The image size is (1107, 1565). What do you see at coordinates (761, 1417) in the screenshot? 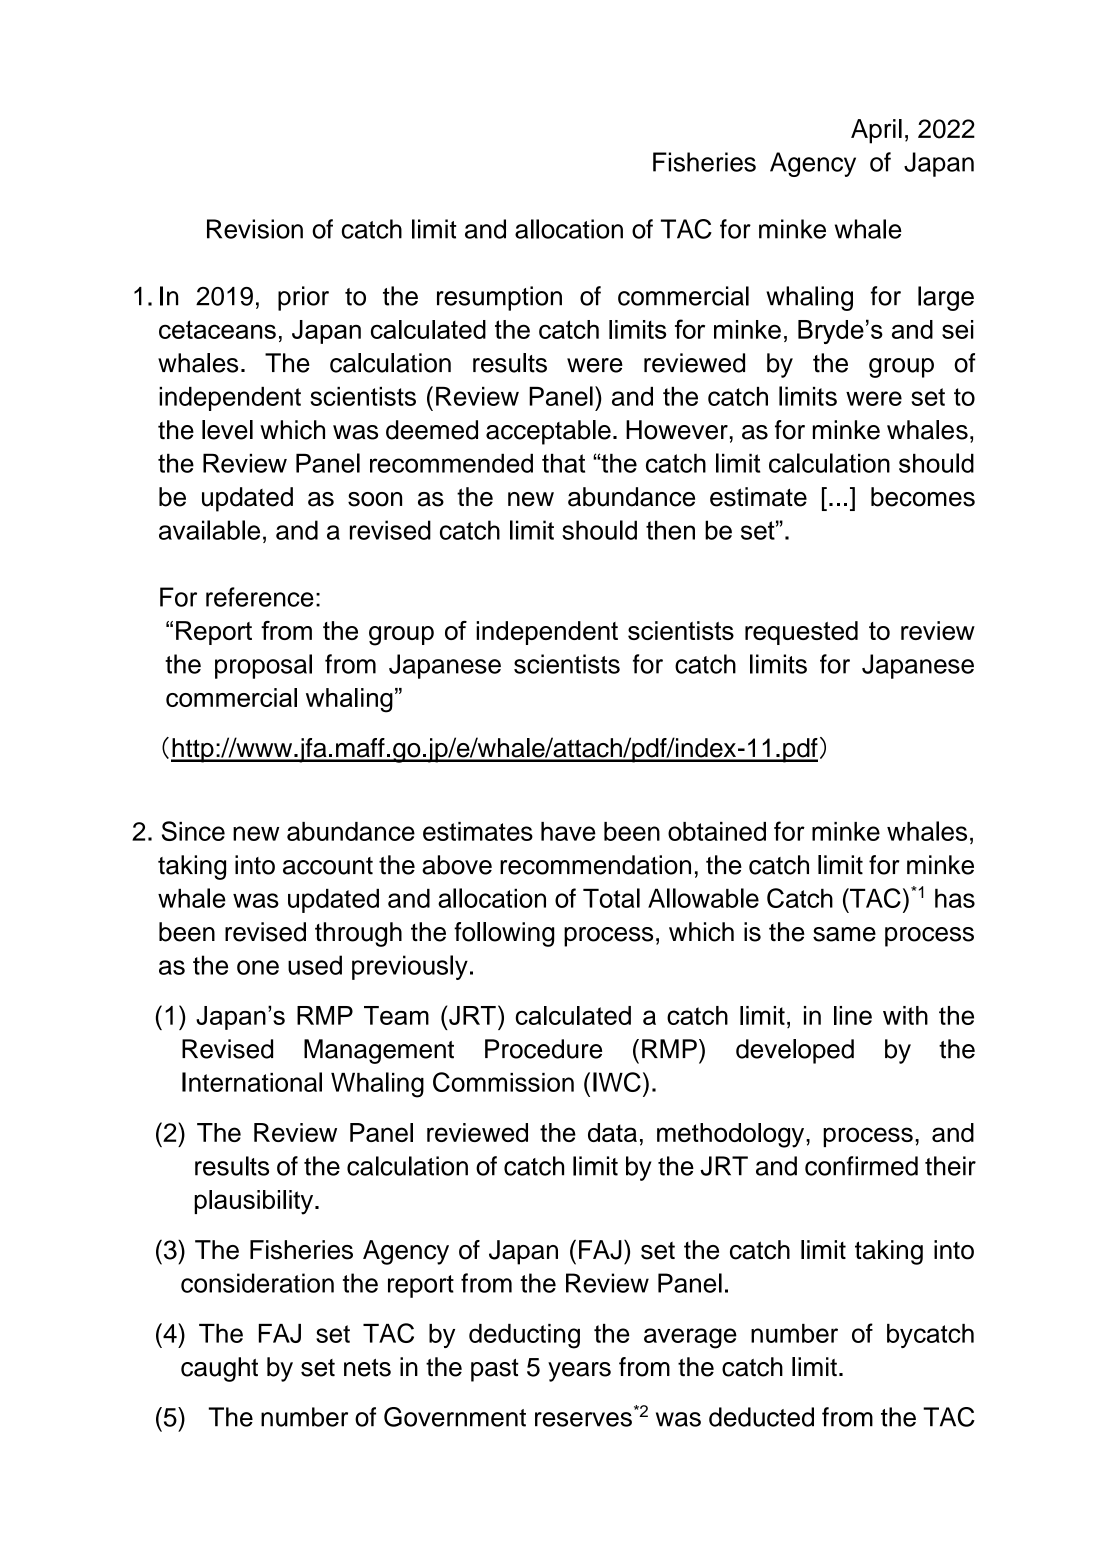
I see `deducted` at bounding box center [761, 1417].
